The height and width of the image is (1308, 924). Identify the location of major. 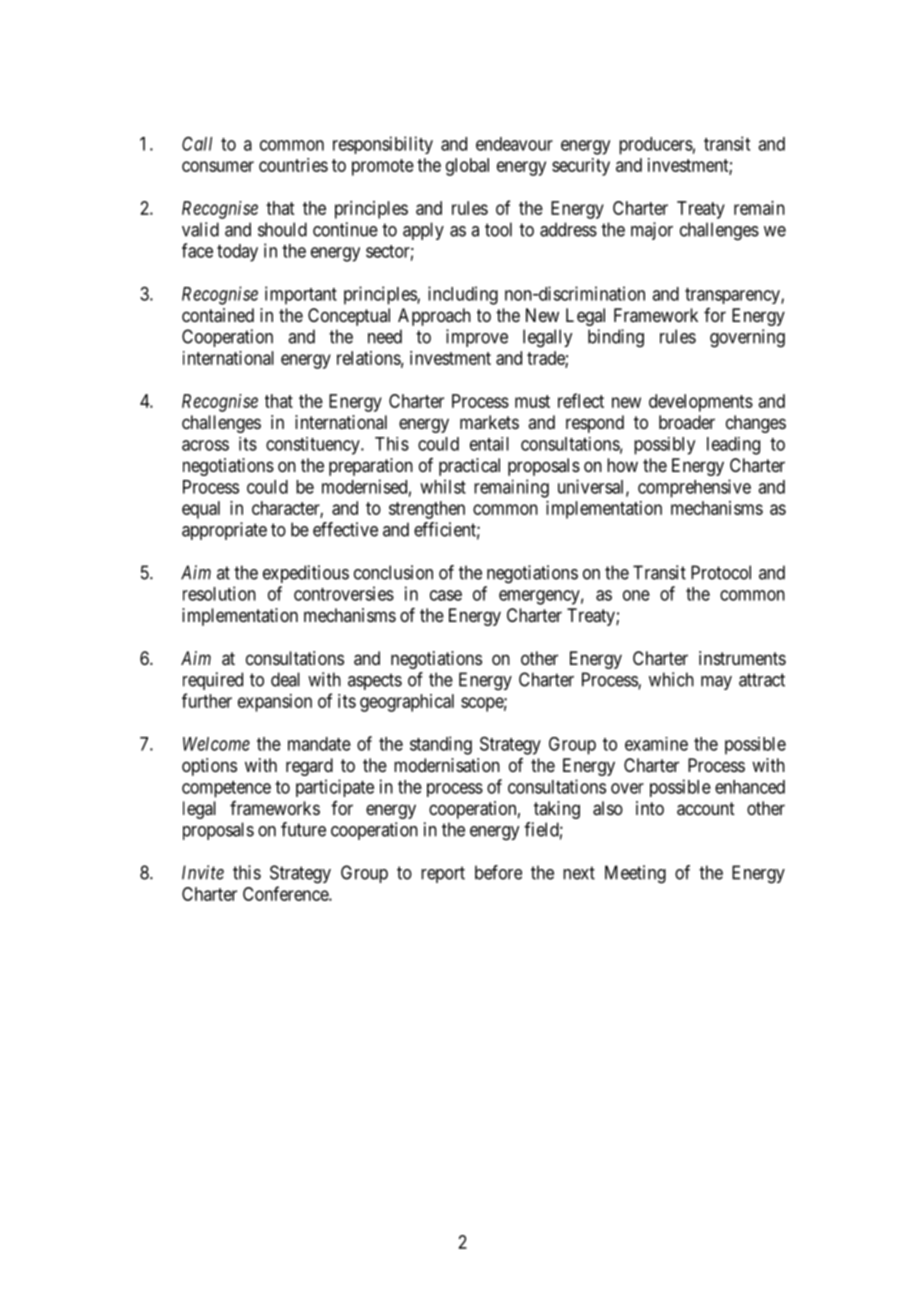
(652, 231).
